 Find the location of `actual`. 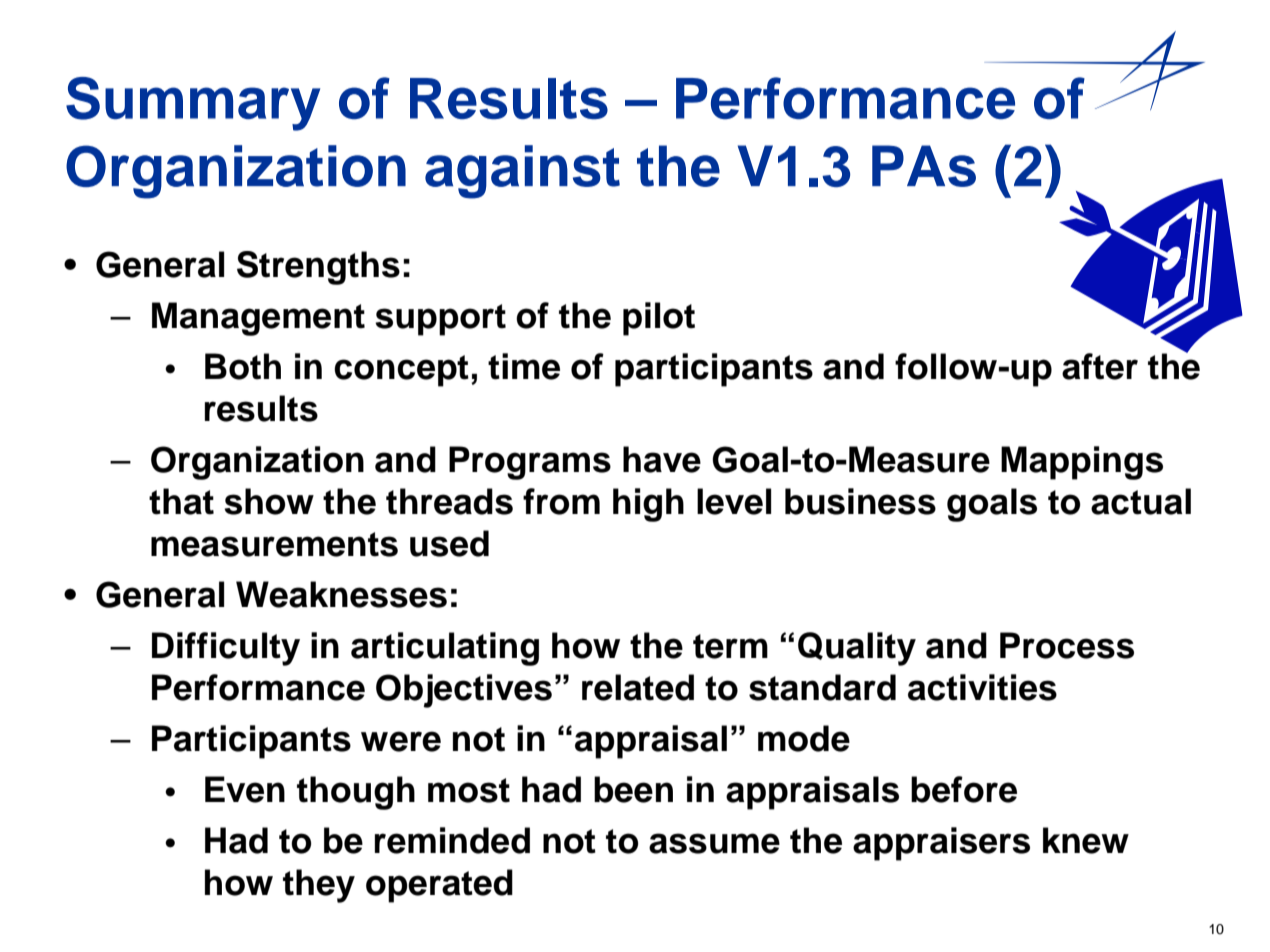

actual is located at coordinates (1141, 501).
